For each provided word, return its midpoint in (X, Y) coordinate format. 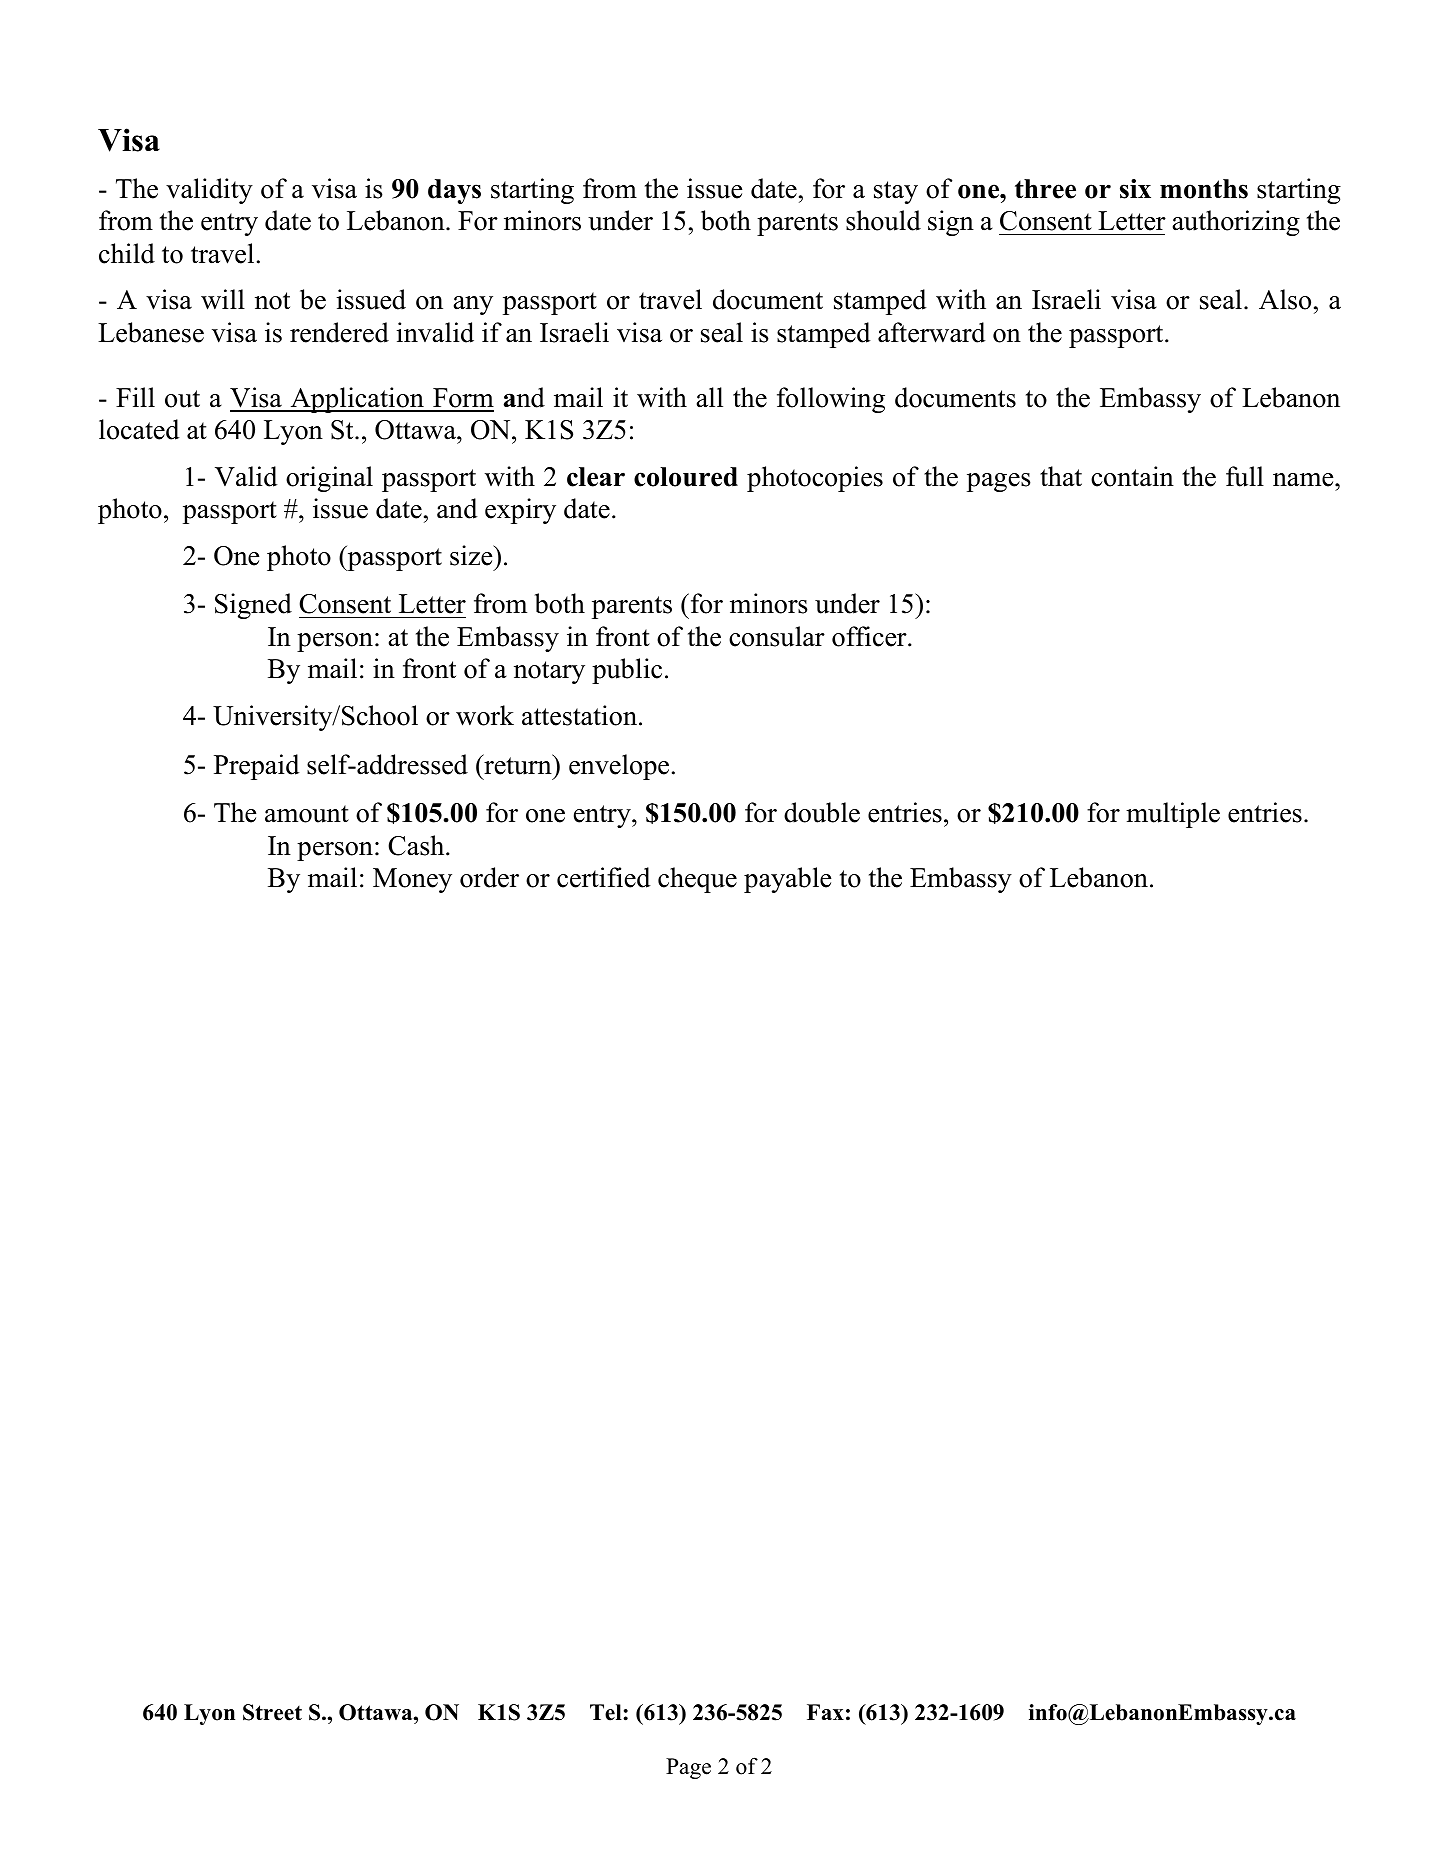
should (883, 220)
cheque (697, 880)
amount (307, 814)
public (627, 671)
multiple (1173, 815)
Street (272, 1712)
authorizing (1236, 223)
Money (412, 880)
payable (787, 880)
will (223, 299)
